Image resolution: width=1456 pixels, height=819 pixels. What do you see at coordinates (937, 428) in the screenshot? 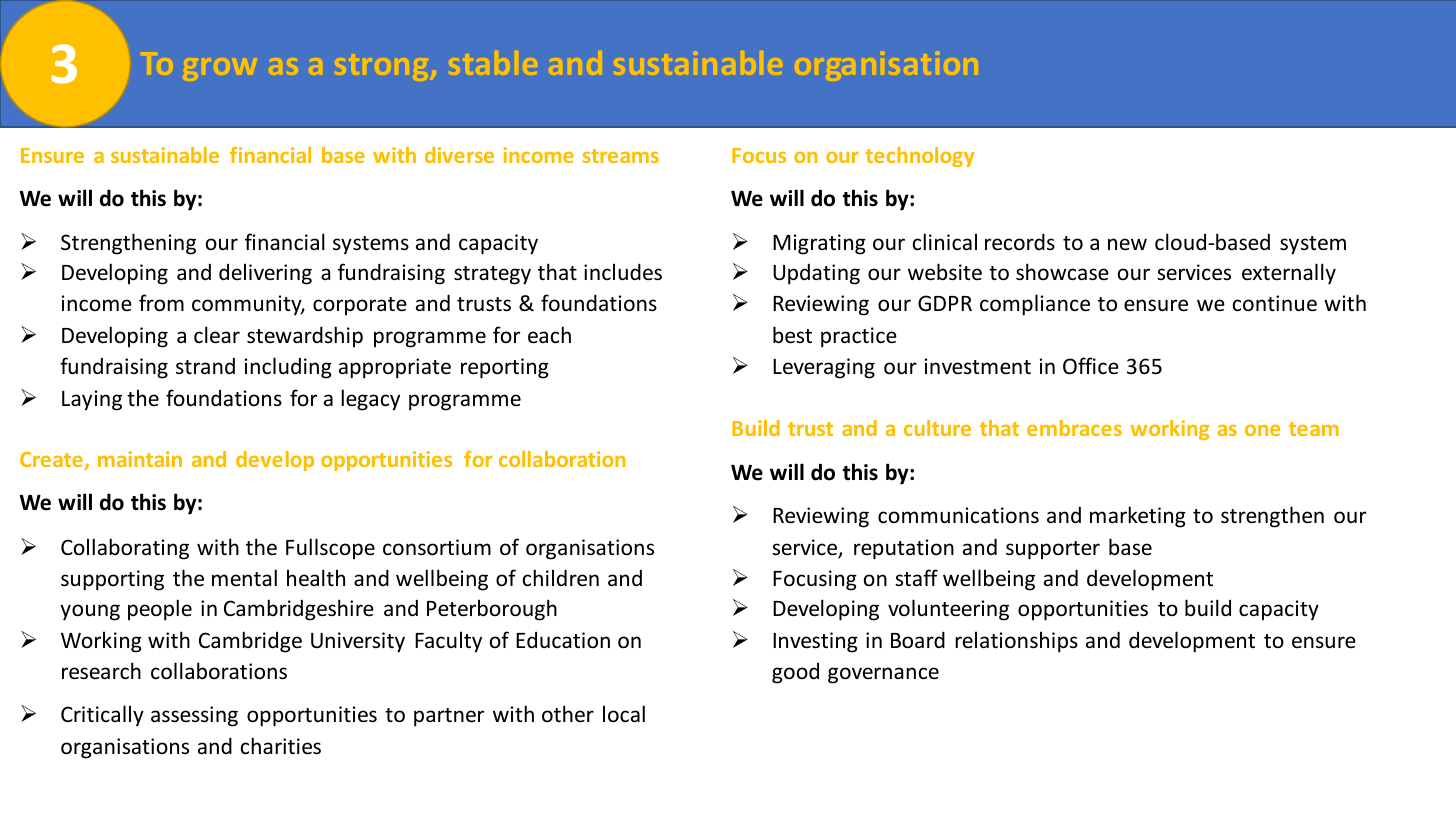
I see `culture` at bounding box center [937, 428].
